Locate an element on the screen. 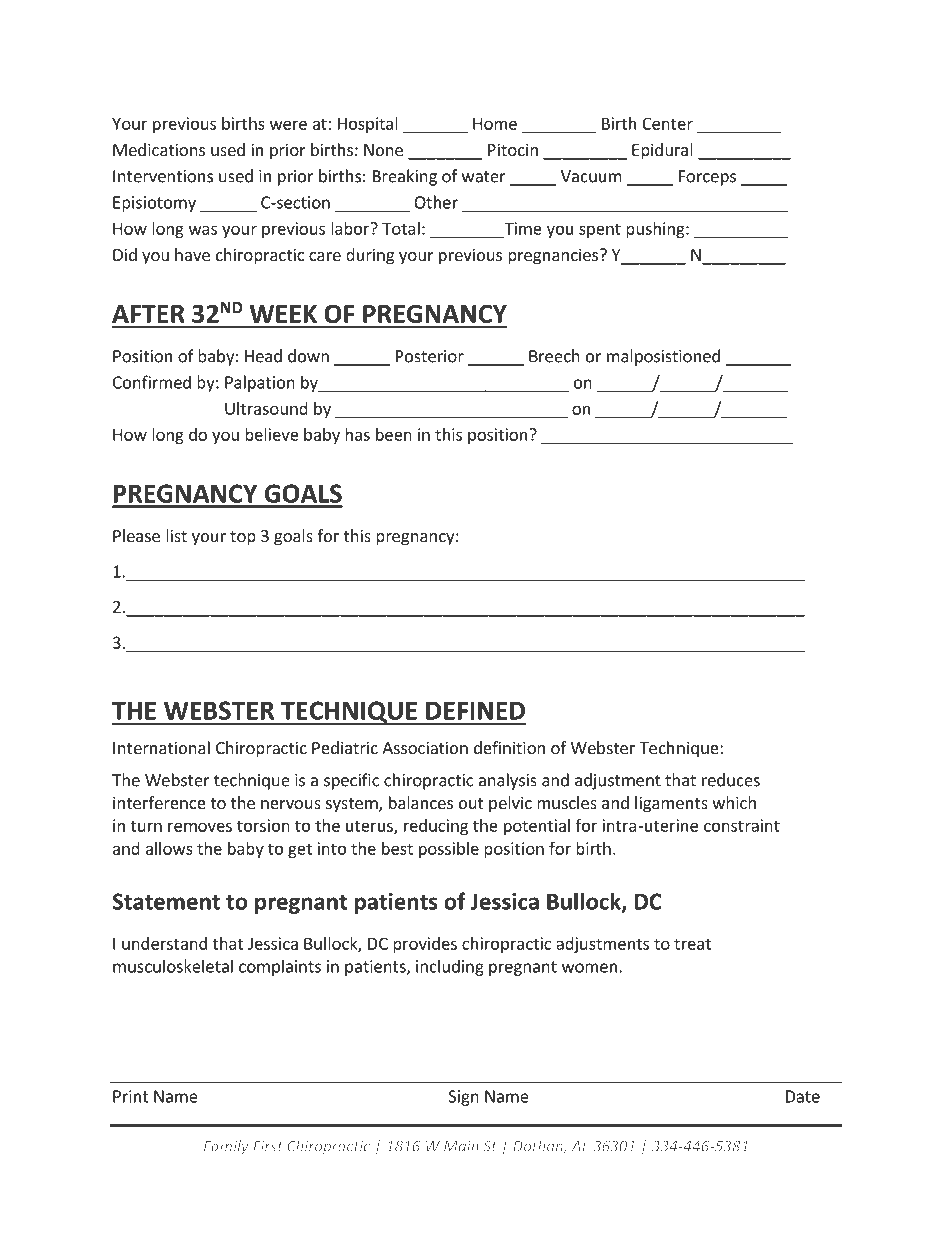 The width and height of the screenshot is (952, 1233). Forceps is located at coordinates (707, 178).
